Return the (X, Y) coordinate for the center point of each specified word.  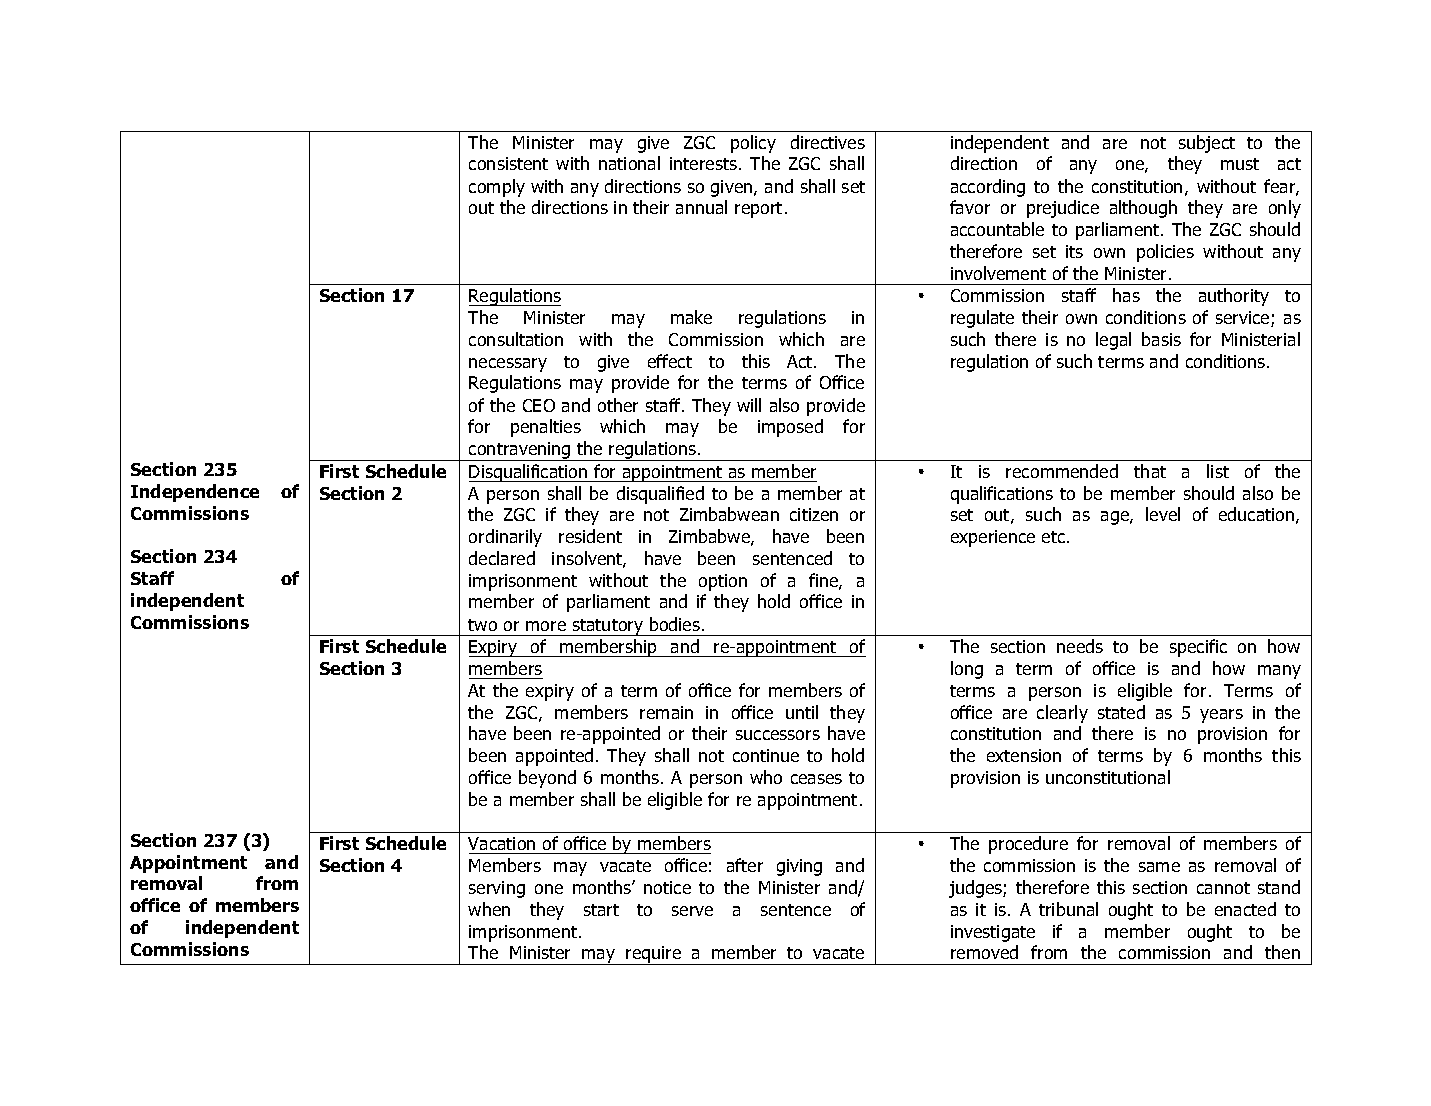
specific (1198, 648)
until (802, 712)
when (489, 909)
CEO (539, 405)
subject (1207, 144)
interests (703, 163)
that (1150, 471)
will (749, 405)
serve (692, 911)
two (482, 625)
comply (497, 188)
